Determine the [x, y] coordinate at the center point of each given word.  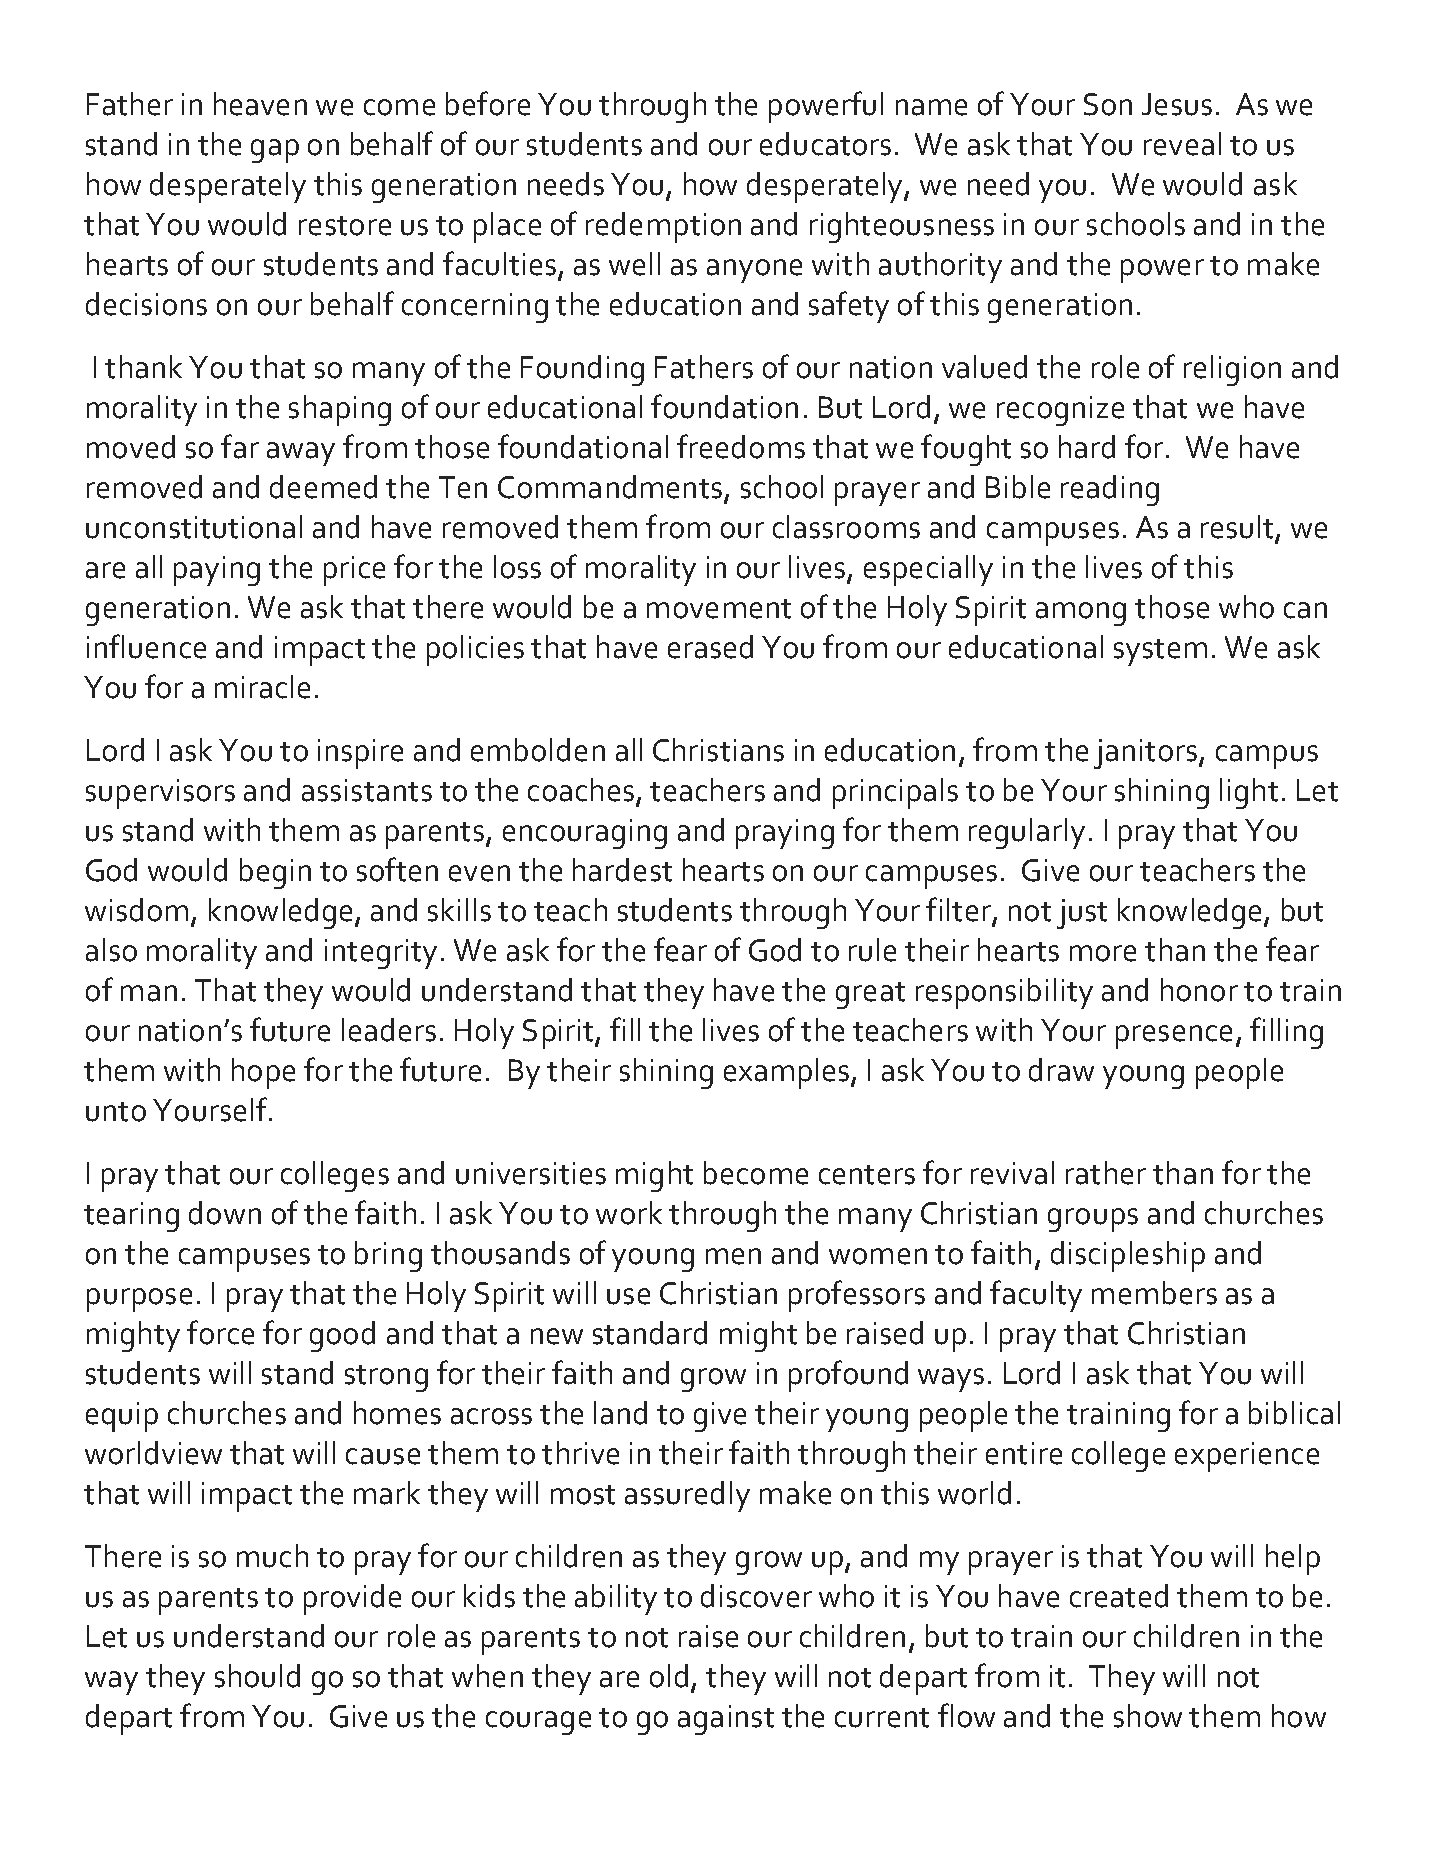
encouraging [585, 834]
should [257, 1676]
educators [825, 144]
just [1082, 914]
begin [275, 873]
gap [275, 151]
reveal [1182, 144]
